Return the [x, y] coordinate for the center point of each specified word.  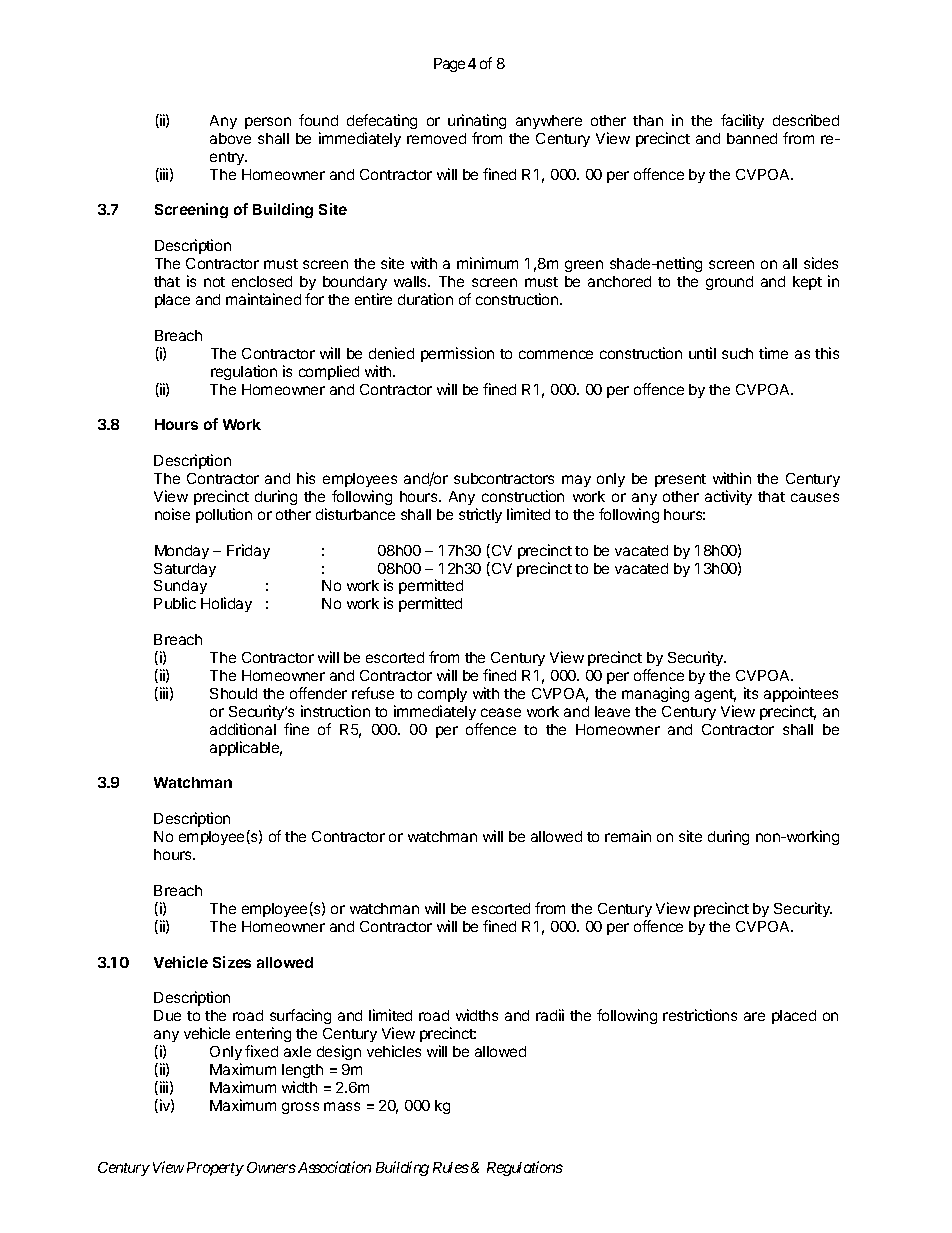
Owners [271, 1167]
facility [742, 121]
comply [442, 695]
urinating [477, 121]
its [751, 693]
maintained [263, 299]
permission [457, 354]
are [754, 1016]
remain [628, 836]
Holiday [226, 604]
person [268, 123]
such [737, 353]
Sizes [232, 962]
